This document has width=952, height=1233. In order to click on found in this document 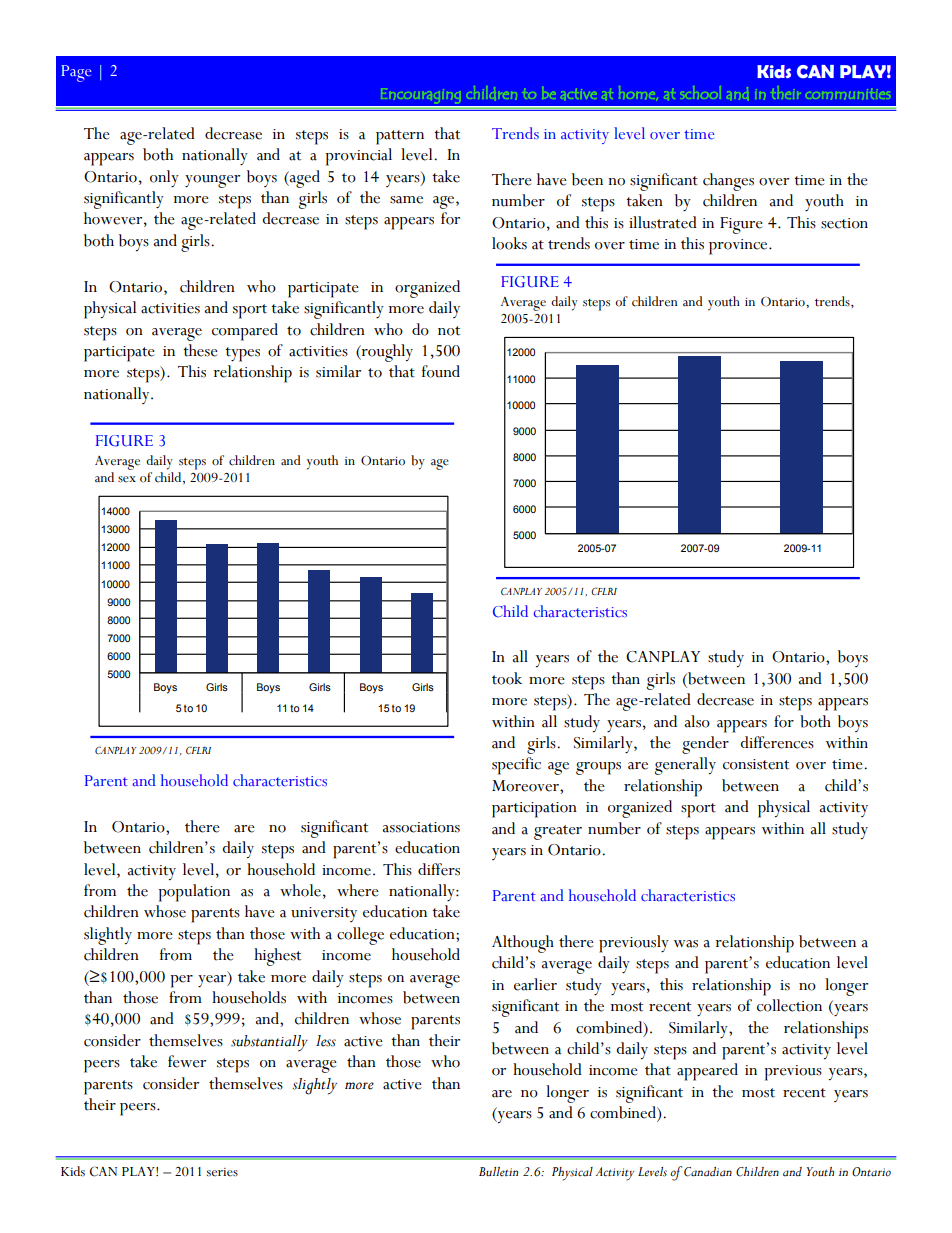, I will do `click(441, 371)`.
